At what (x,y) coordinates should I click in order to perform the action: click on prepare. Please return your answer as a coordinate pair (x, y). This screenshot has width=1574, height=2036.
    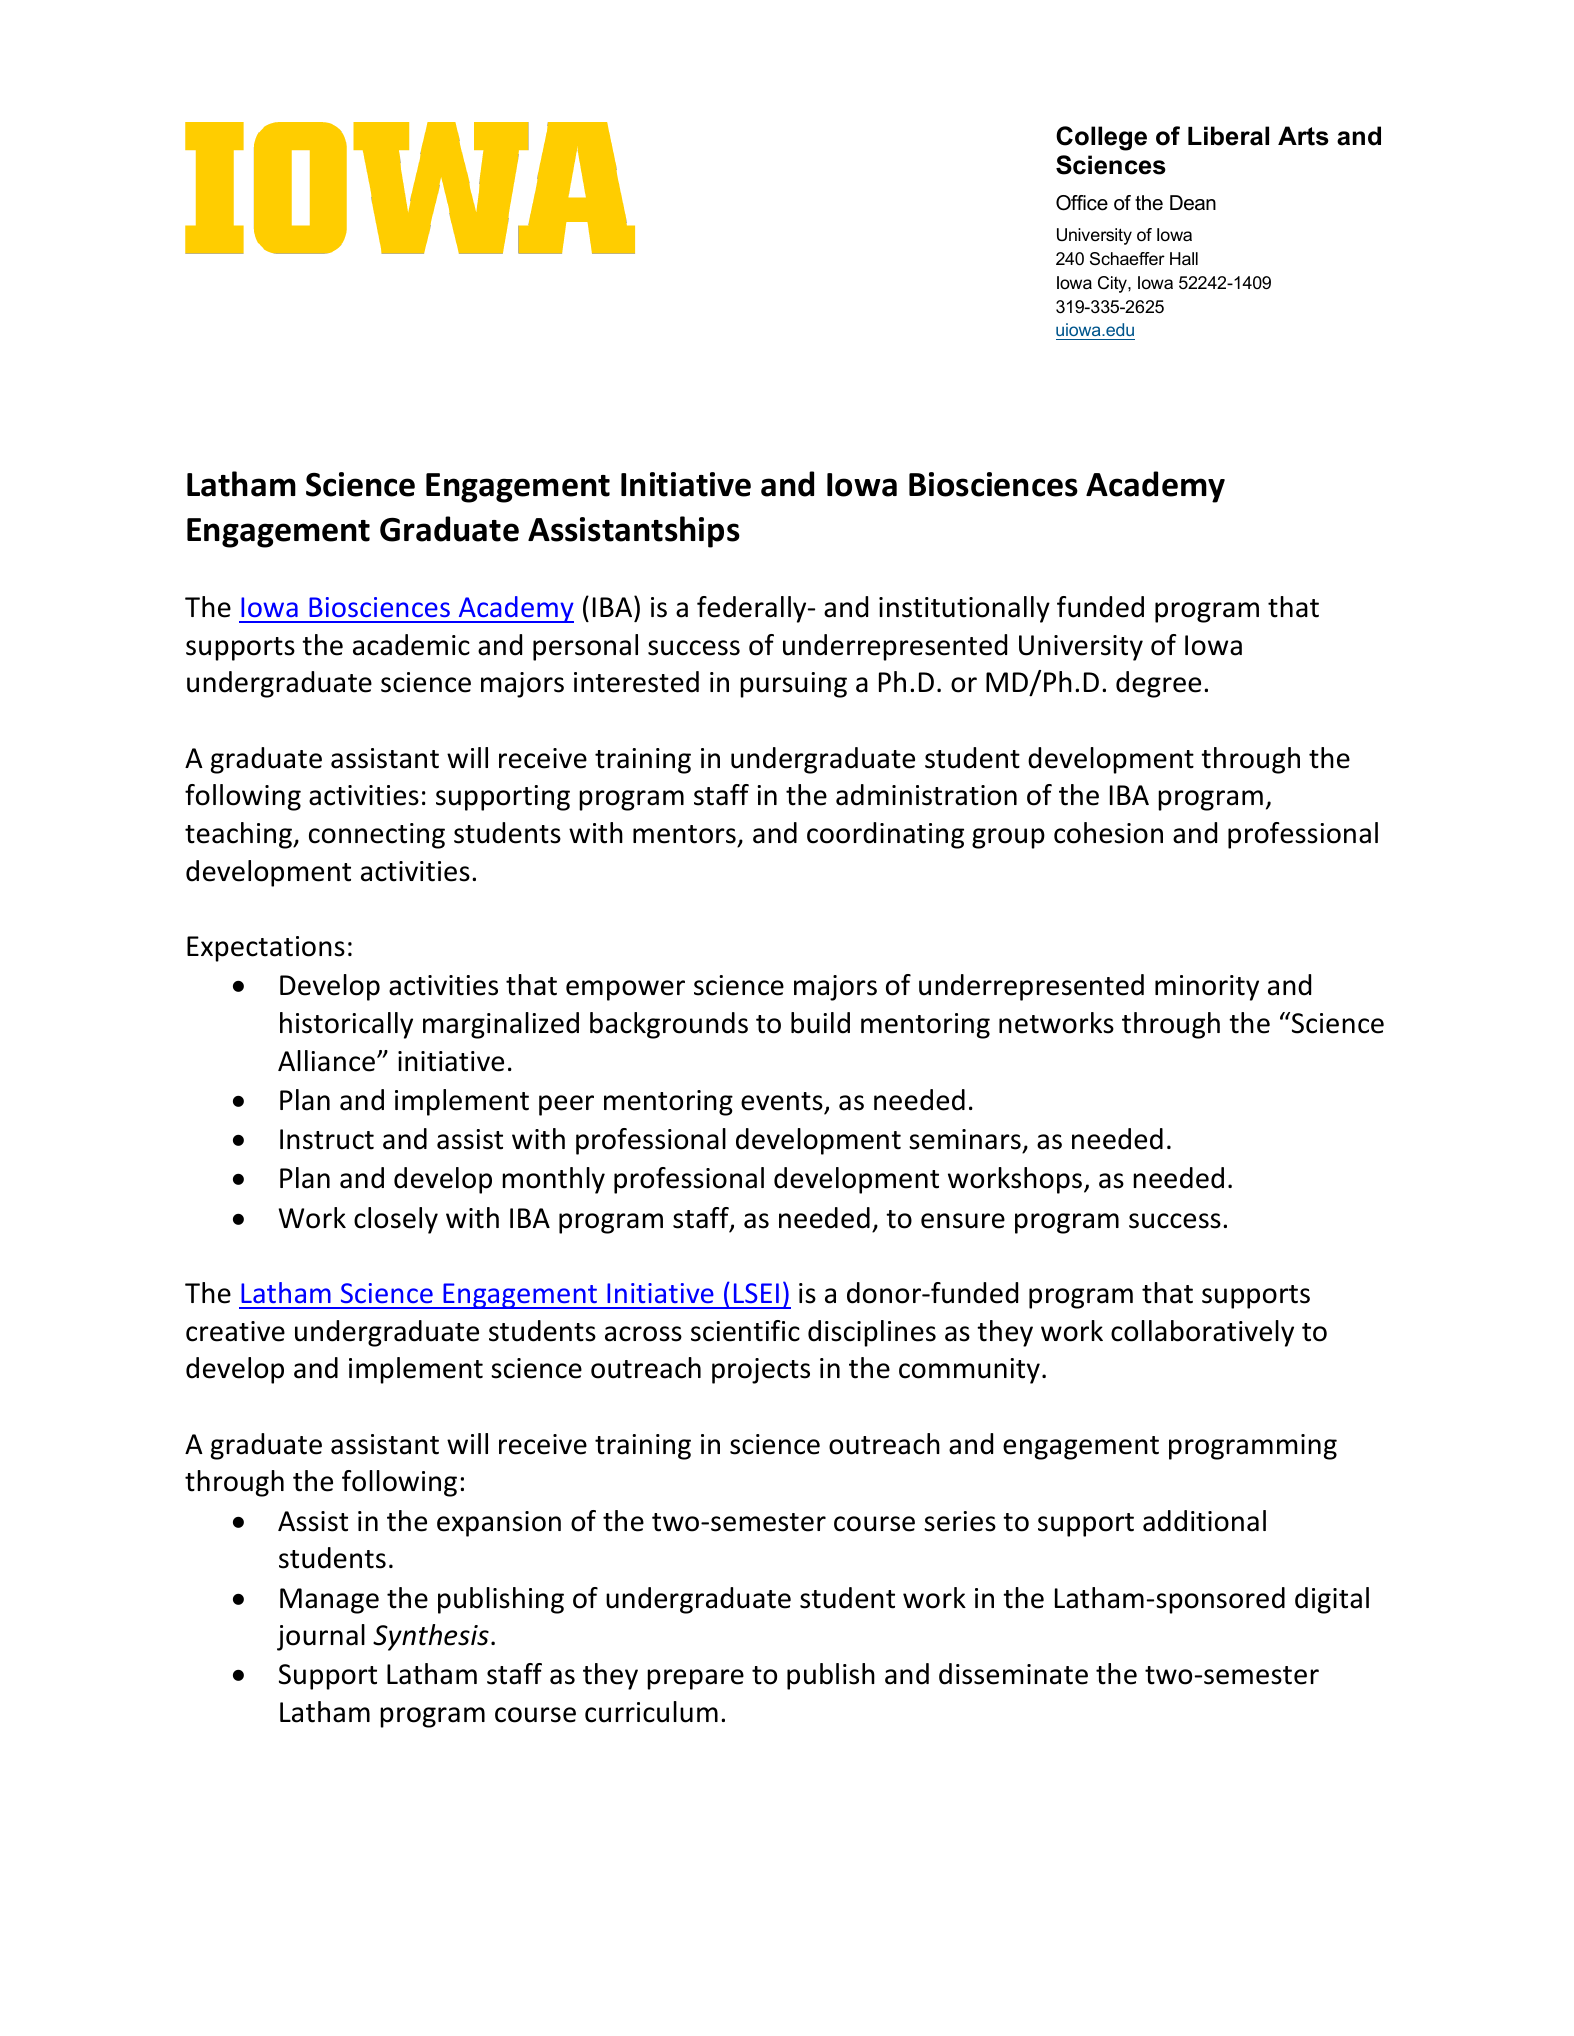
    Looking at the image, I should click on (695, 1679).
